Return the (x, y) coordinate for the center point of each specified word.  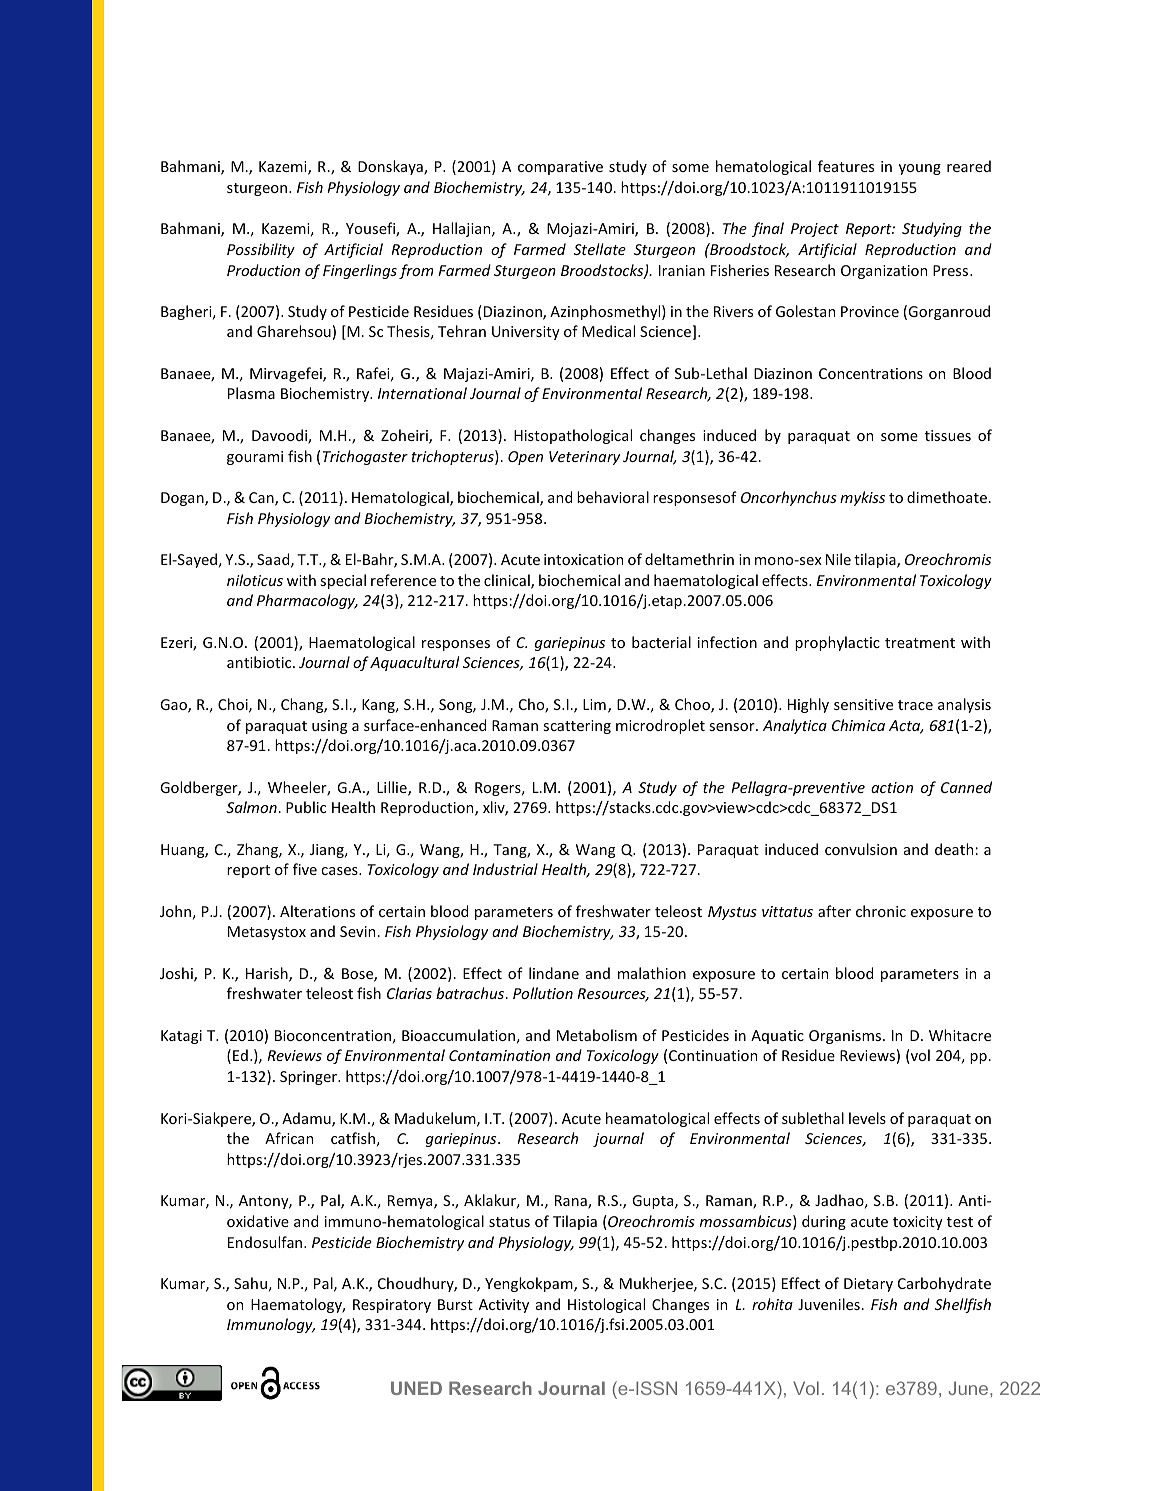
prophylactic (837, 643)
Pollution (543, 993)
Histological (606, 1305)
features (846, 166)
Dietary (868, 1285)
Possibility (261, 250)
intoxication (583, 559)
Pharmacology (307, 601)
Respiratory (392, 1306)
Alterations (317, 911)
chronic (881, 911)
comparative (560, 168)
